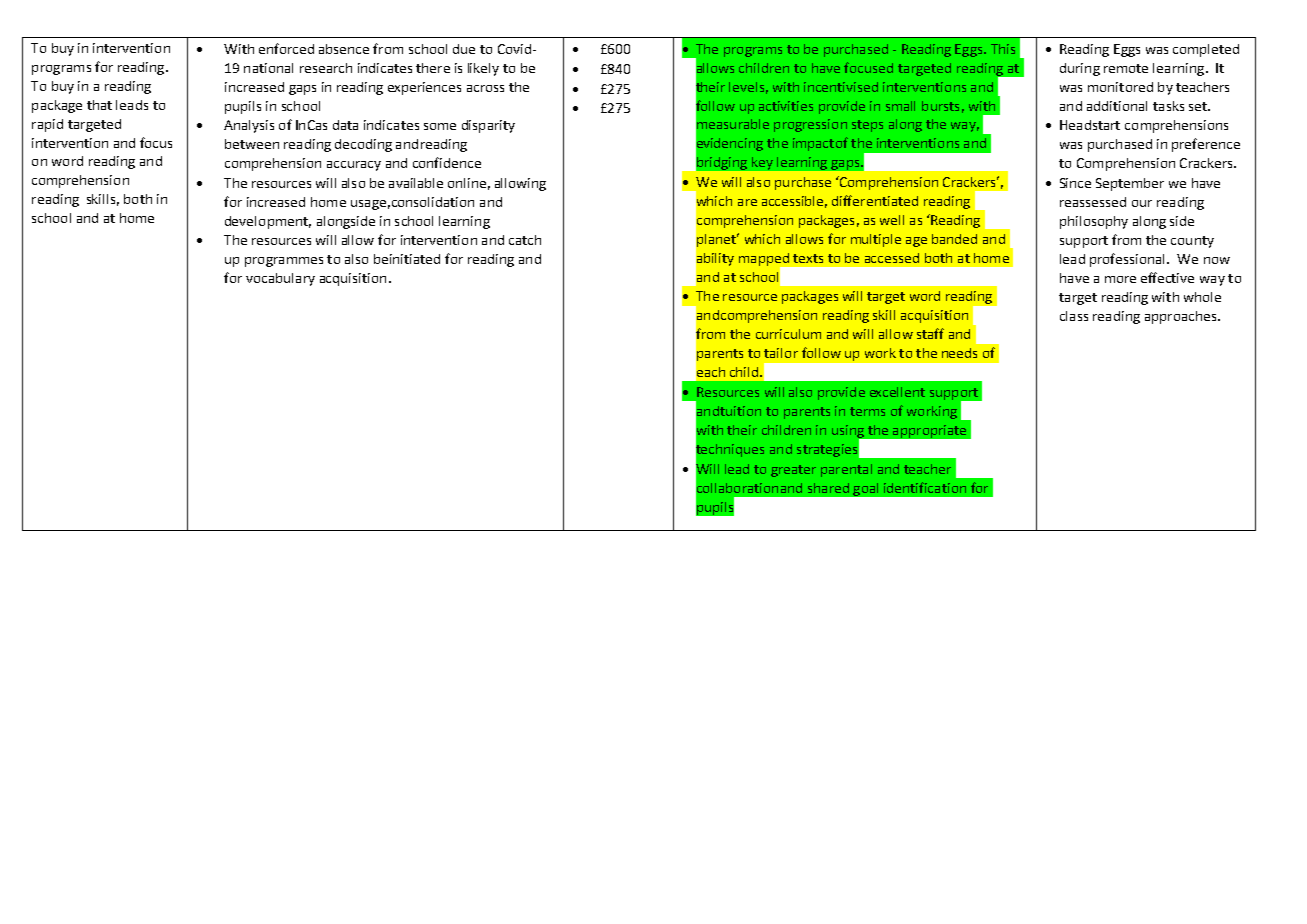 The height and width of the image is (924, 1307). What do you see at coordinates (925, 487) in the image?
I see `identification` at bounding box center [925, 487].
